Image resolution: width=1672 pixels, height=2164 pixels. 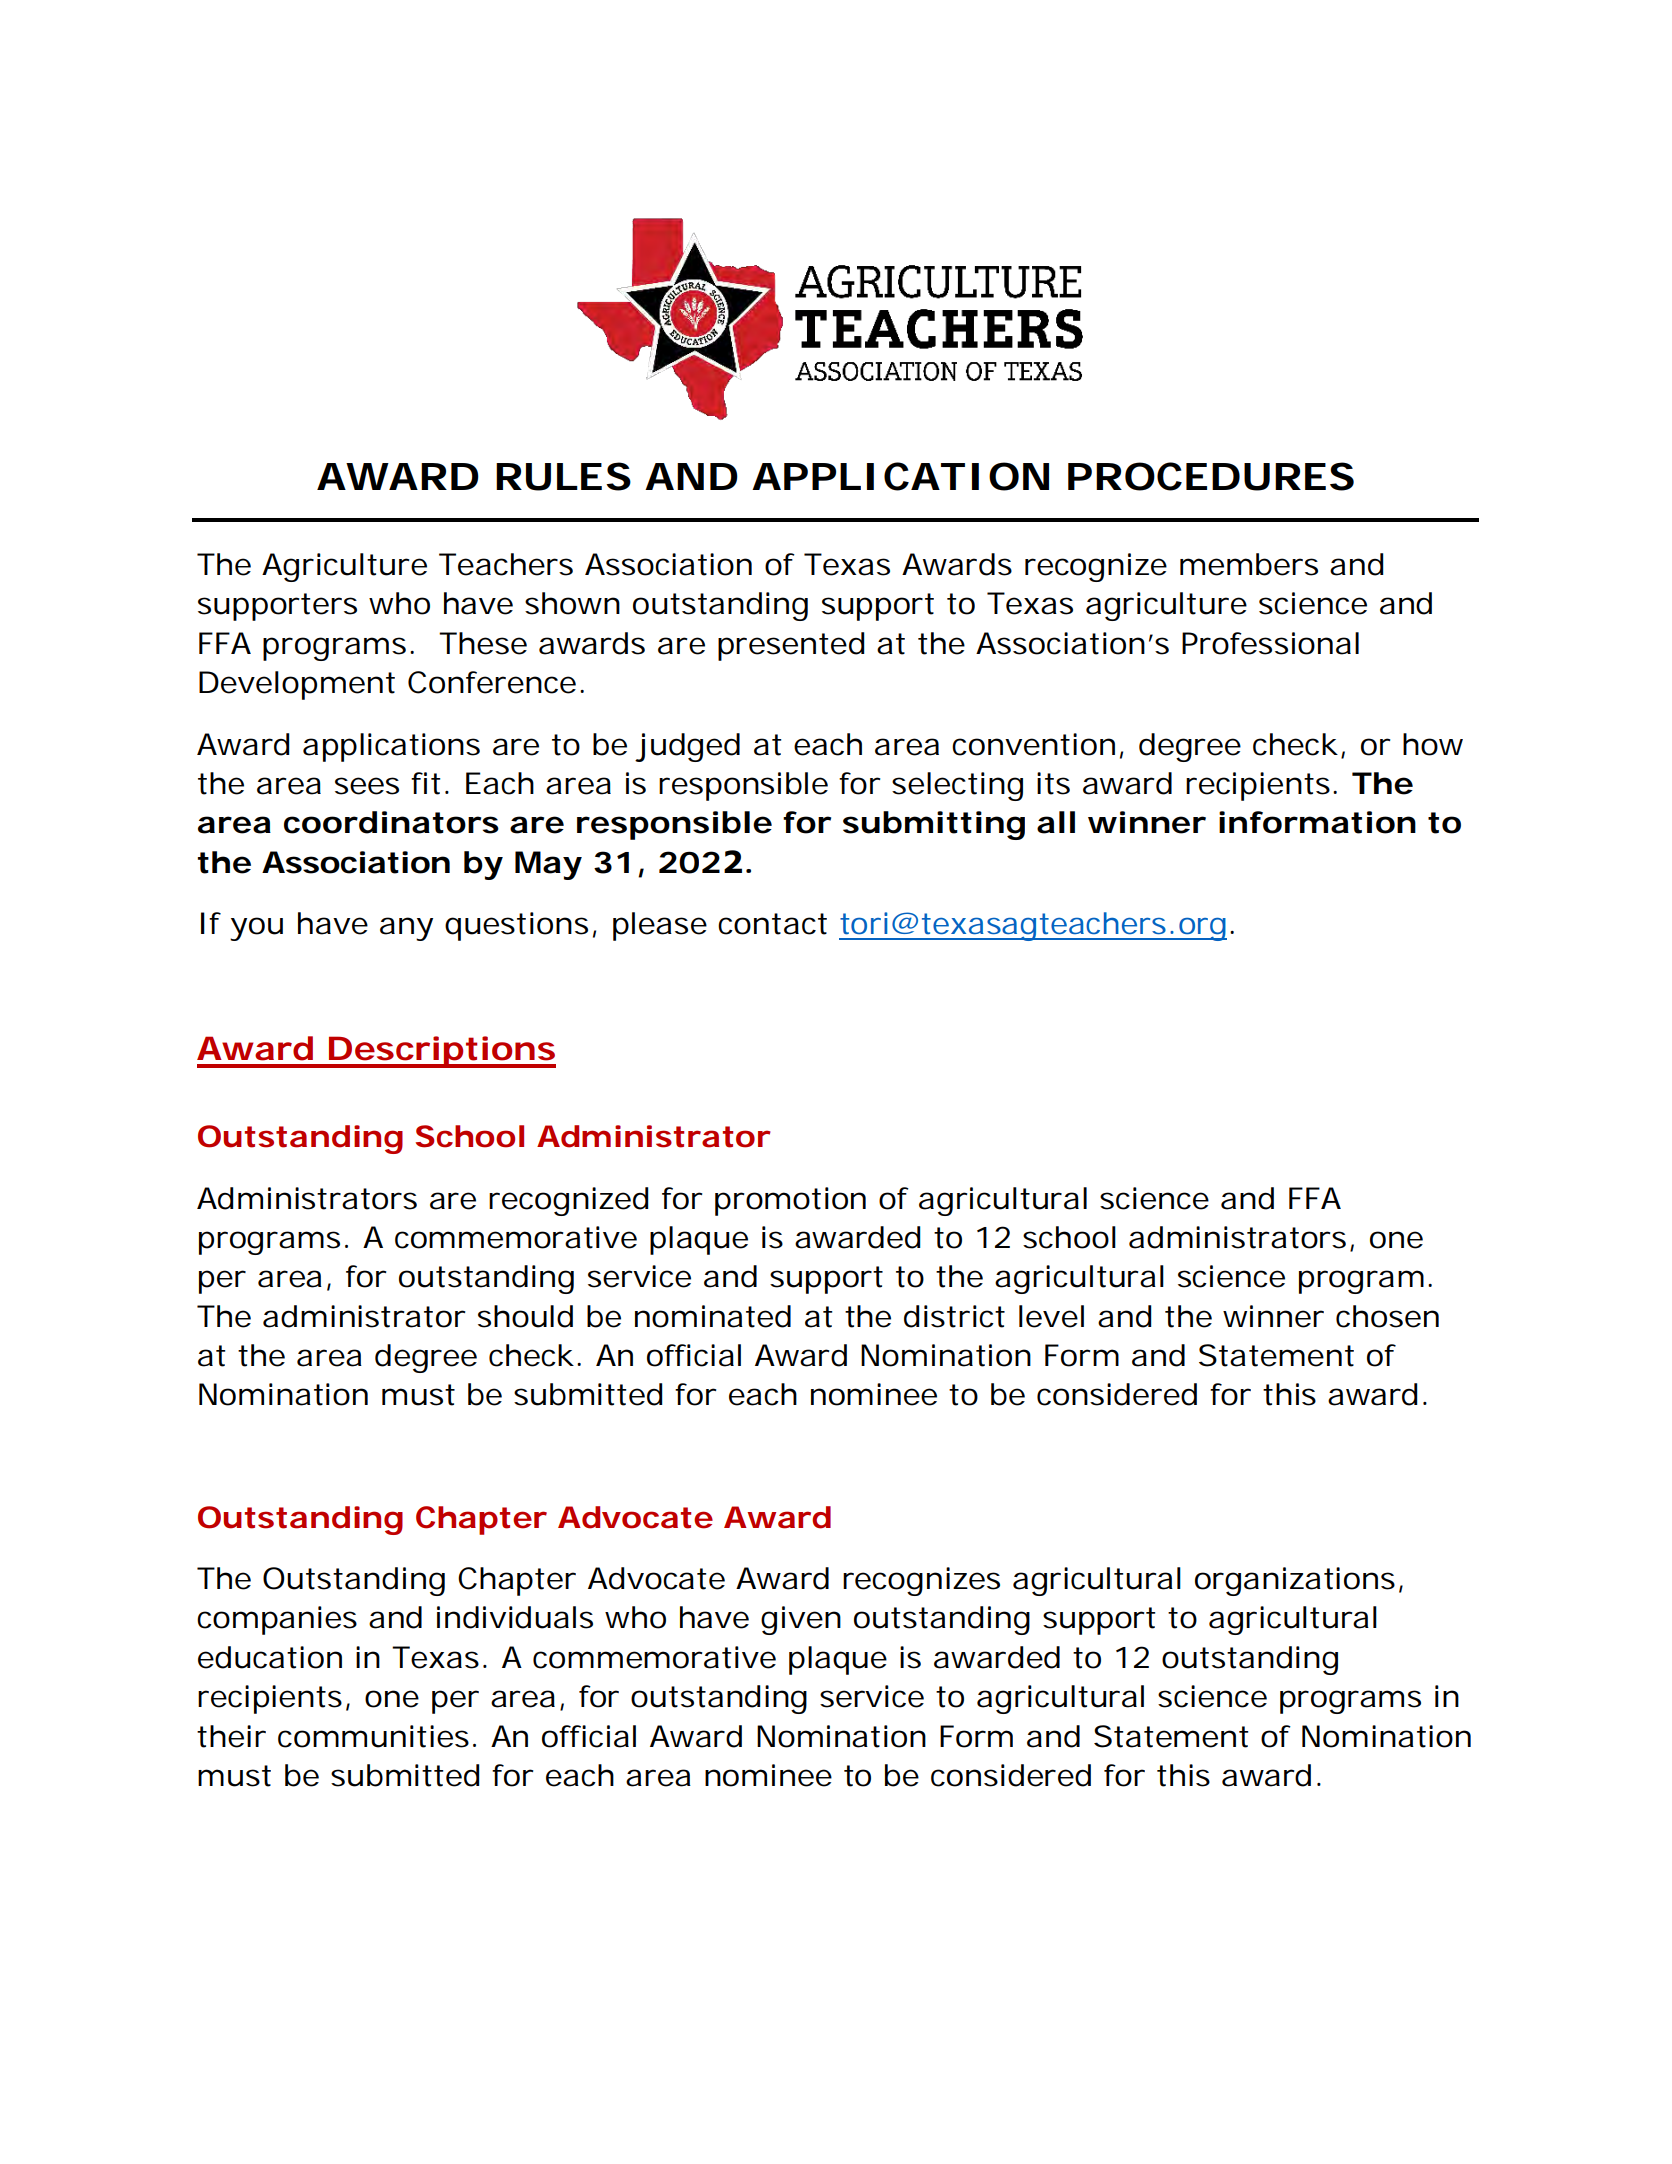 I want to click on should, so click(x=525, y=1316).
